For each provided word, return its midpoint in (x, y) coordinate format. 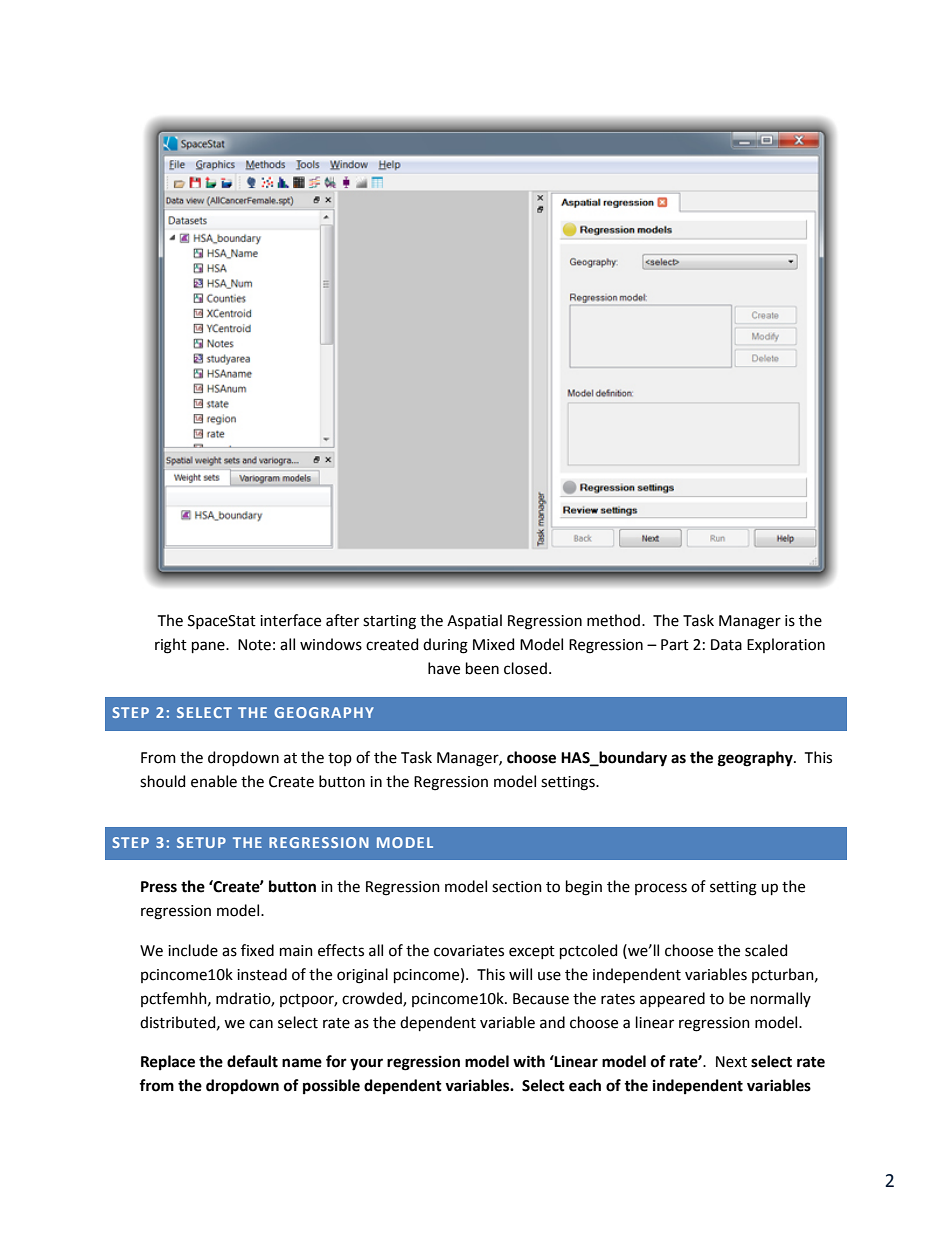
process (661, 889)
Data (726, 645)
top (340, 759)
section (517, 887)
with (529, 1061)
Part (675, 645)
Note (254, 645)
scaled (766, 950)
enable (214, 781)
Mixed (493, 644)
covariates (469, 951)
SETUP (201, 842)
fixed (257, 950)
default (252, 1061)
